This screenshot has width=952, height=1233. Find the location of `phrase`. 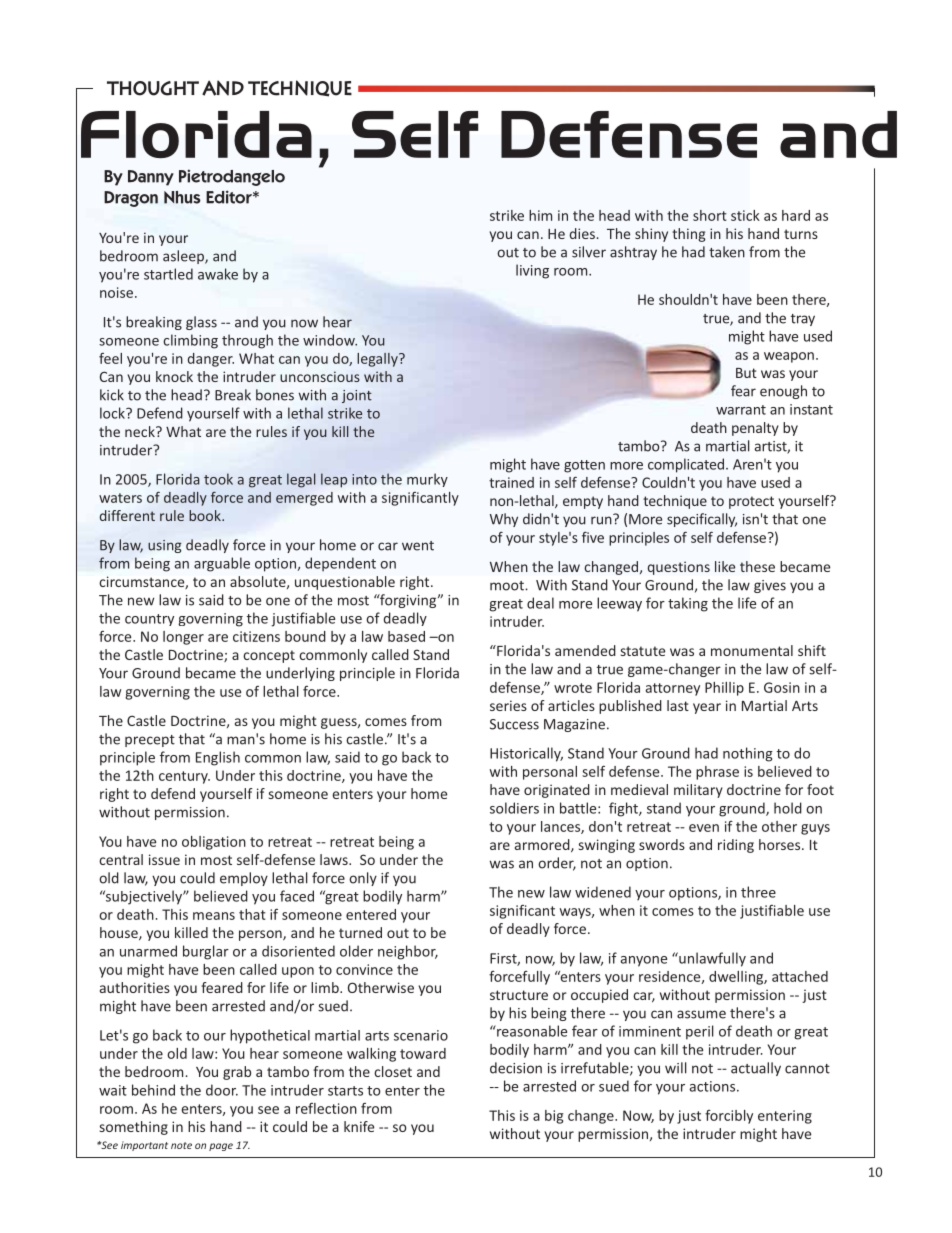

phrase is located at coordinates (717, 773).
